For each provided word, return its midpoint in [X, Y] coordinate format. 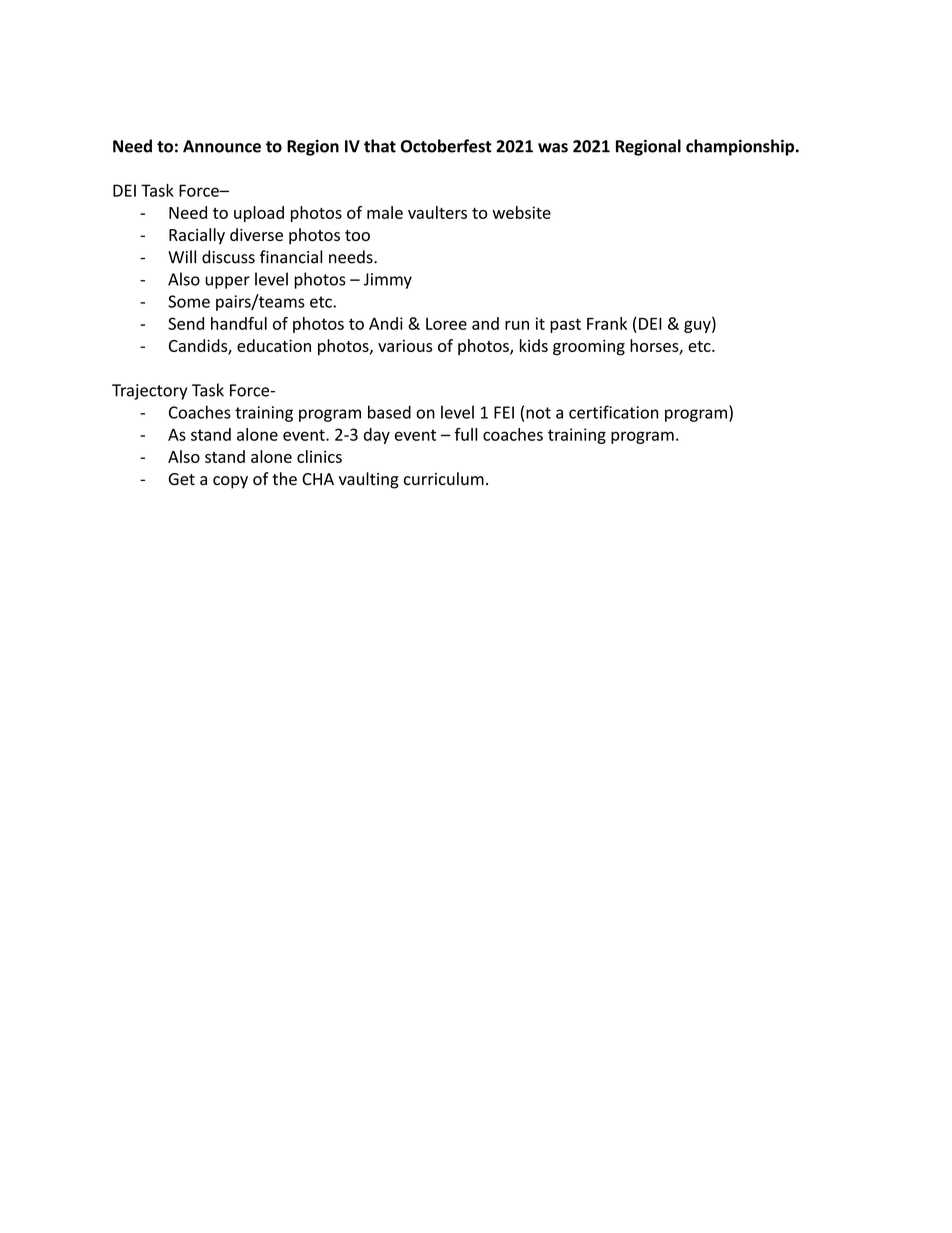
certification [613, 412]
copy [230, 482]
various [405, 346]
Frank [607, 323]
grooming [589, 347]
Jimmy [388, 281]
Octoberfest [446, 146]
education [274, 345]
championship [740, 147]
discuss [228, 257]
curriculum [444, 479]
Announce [222, 146]
